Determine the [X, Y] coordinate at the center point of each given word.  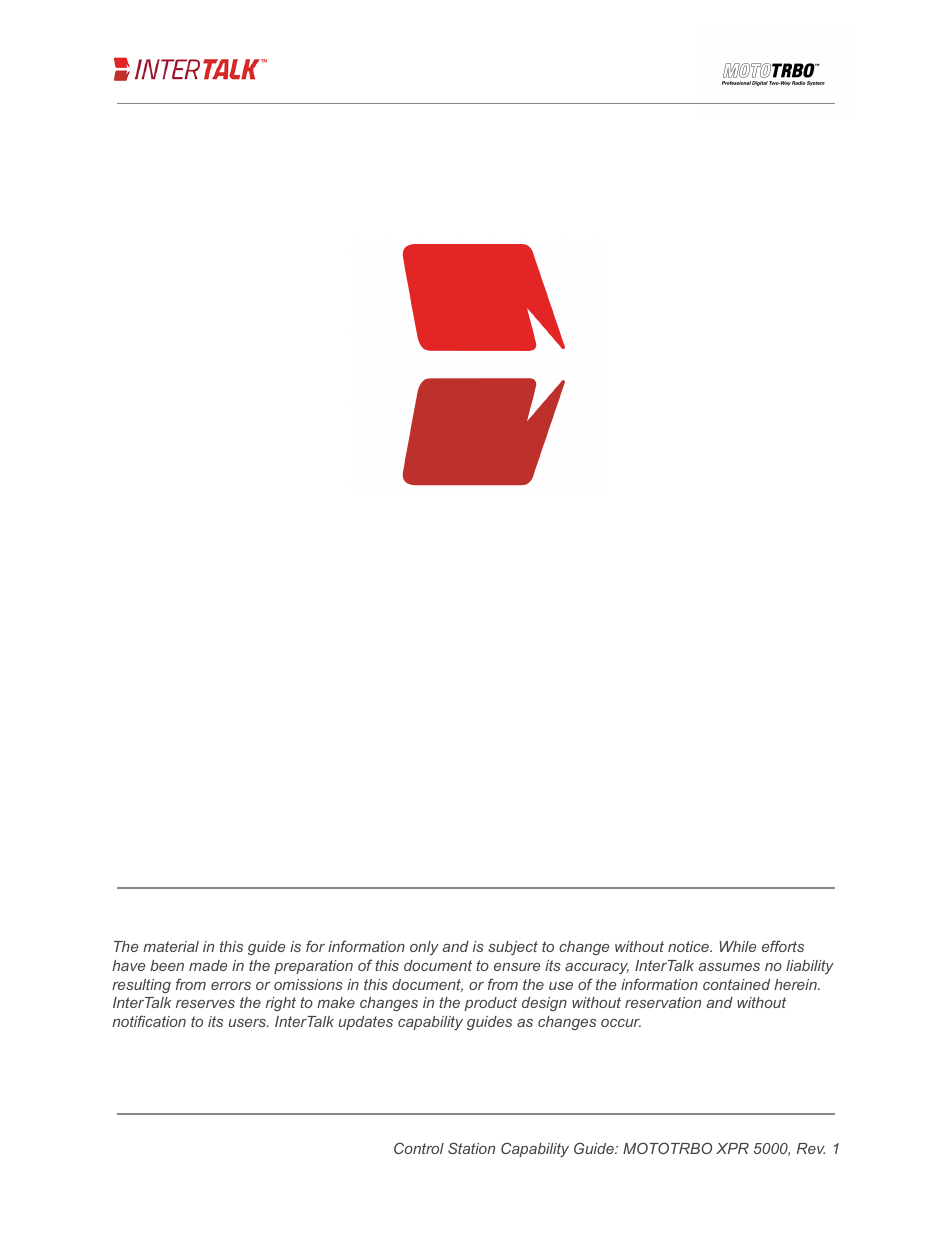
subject [513, 948]
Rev [811, 1148]
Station [471, 1148]
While [737, 946]
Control [419, 1148]
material [171, 946]
